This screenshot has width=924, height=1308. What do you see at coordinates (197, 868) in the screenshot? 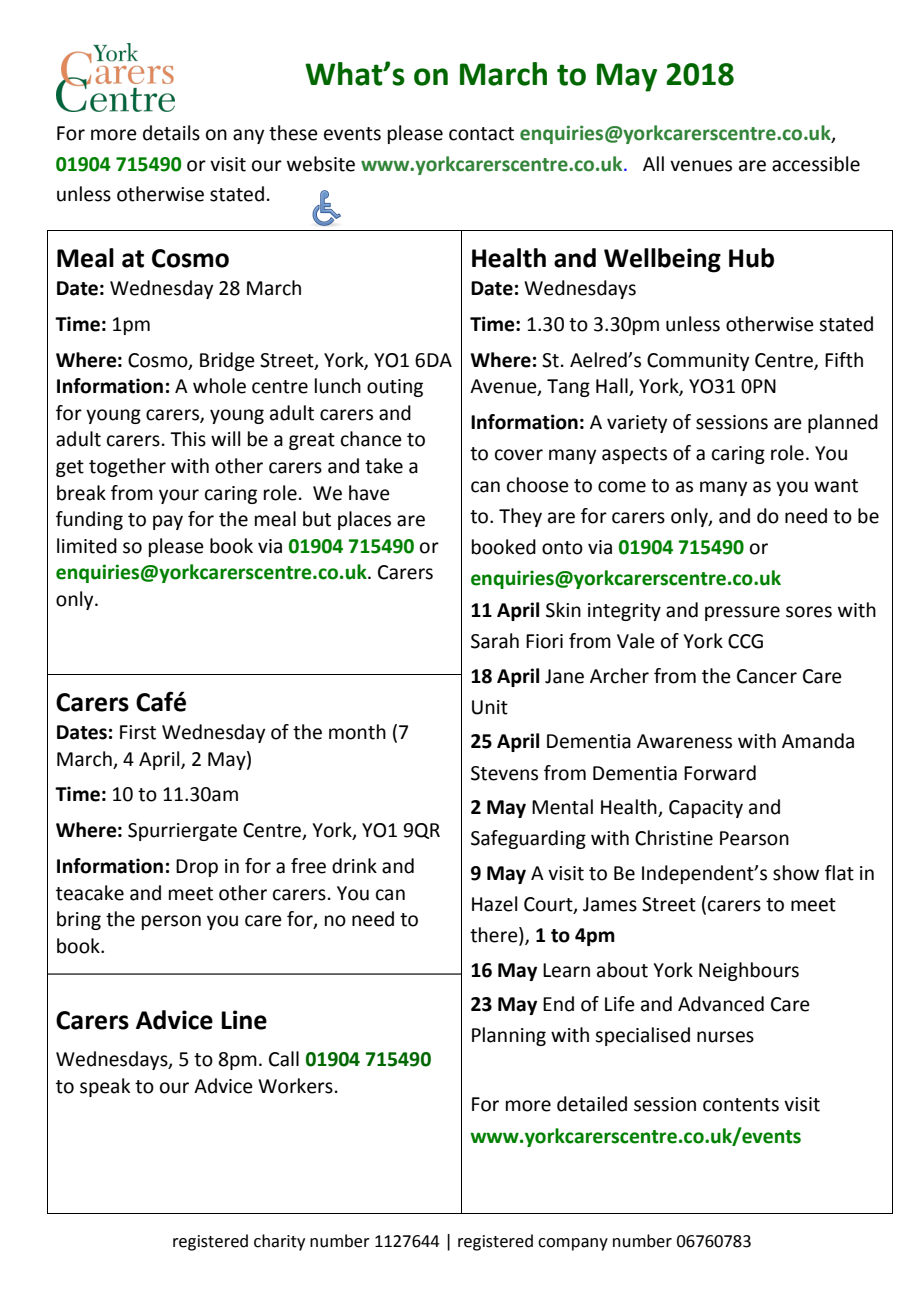
I see `Drop` at bounding box center [197, 868].
